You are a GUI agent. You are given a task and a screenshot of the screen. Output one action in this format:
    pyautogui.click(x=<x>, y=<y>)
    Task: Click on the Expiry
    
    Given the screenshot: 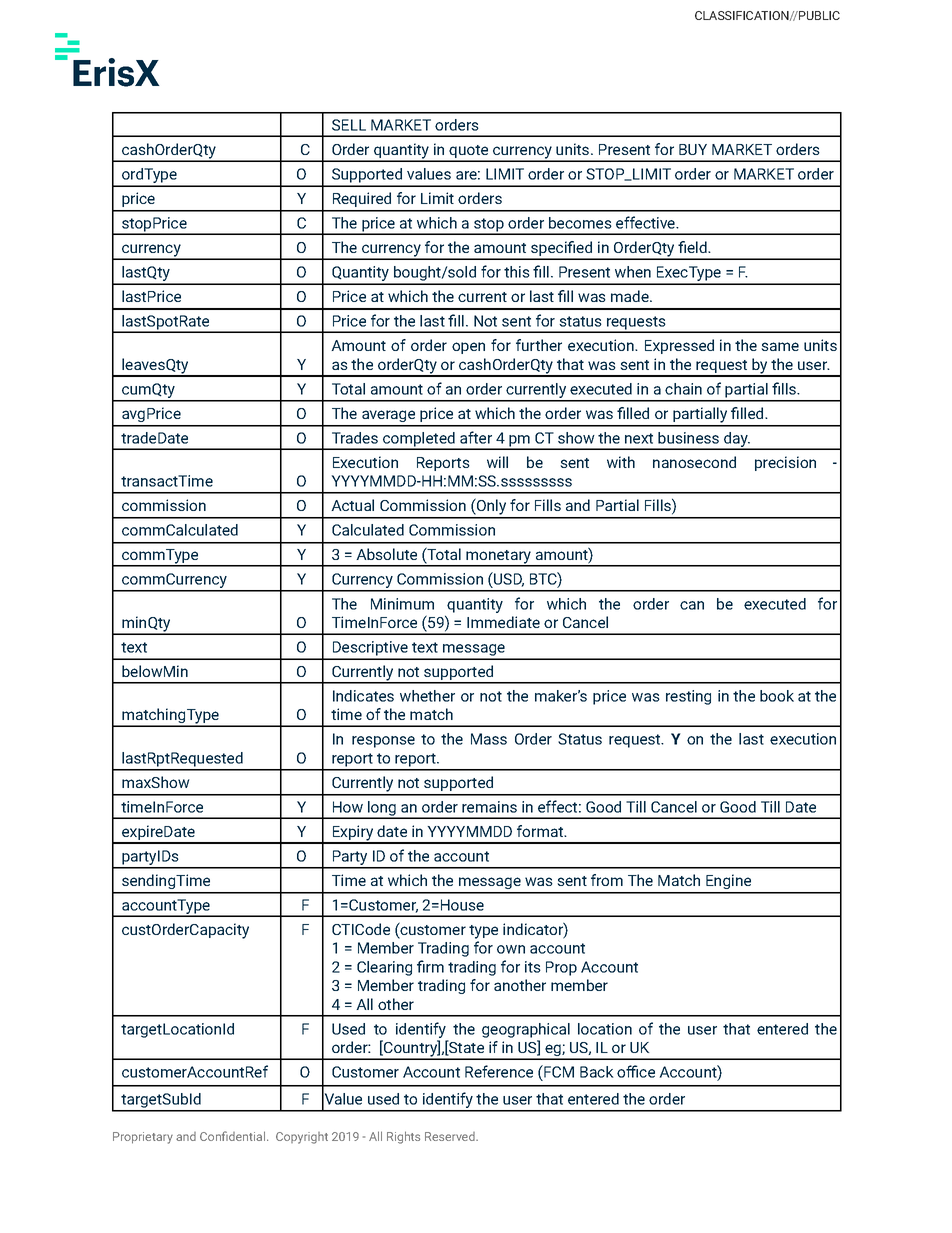 What is the action you would take?
    pyautogui.click(x=352, y=834)
